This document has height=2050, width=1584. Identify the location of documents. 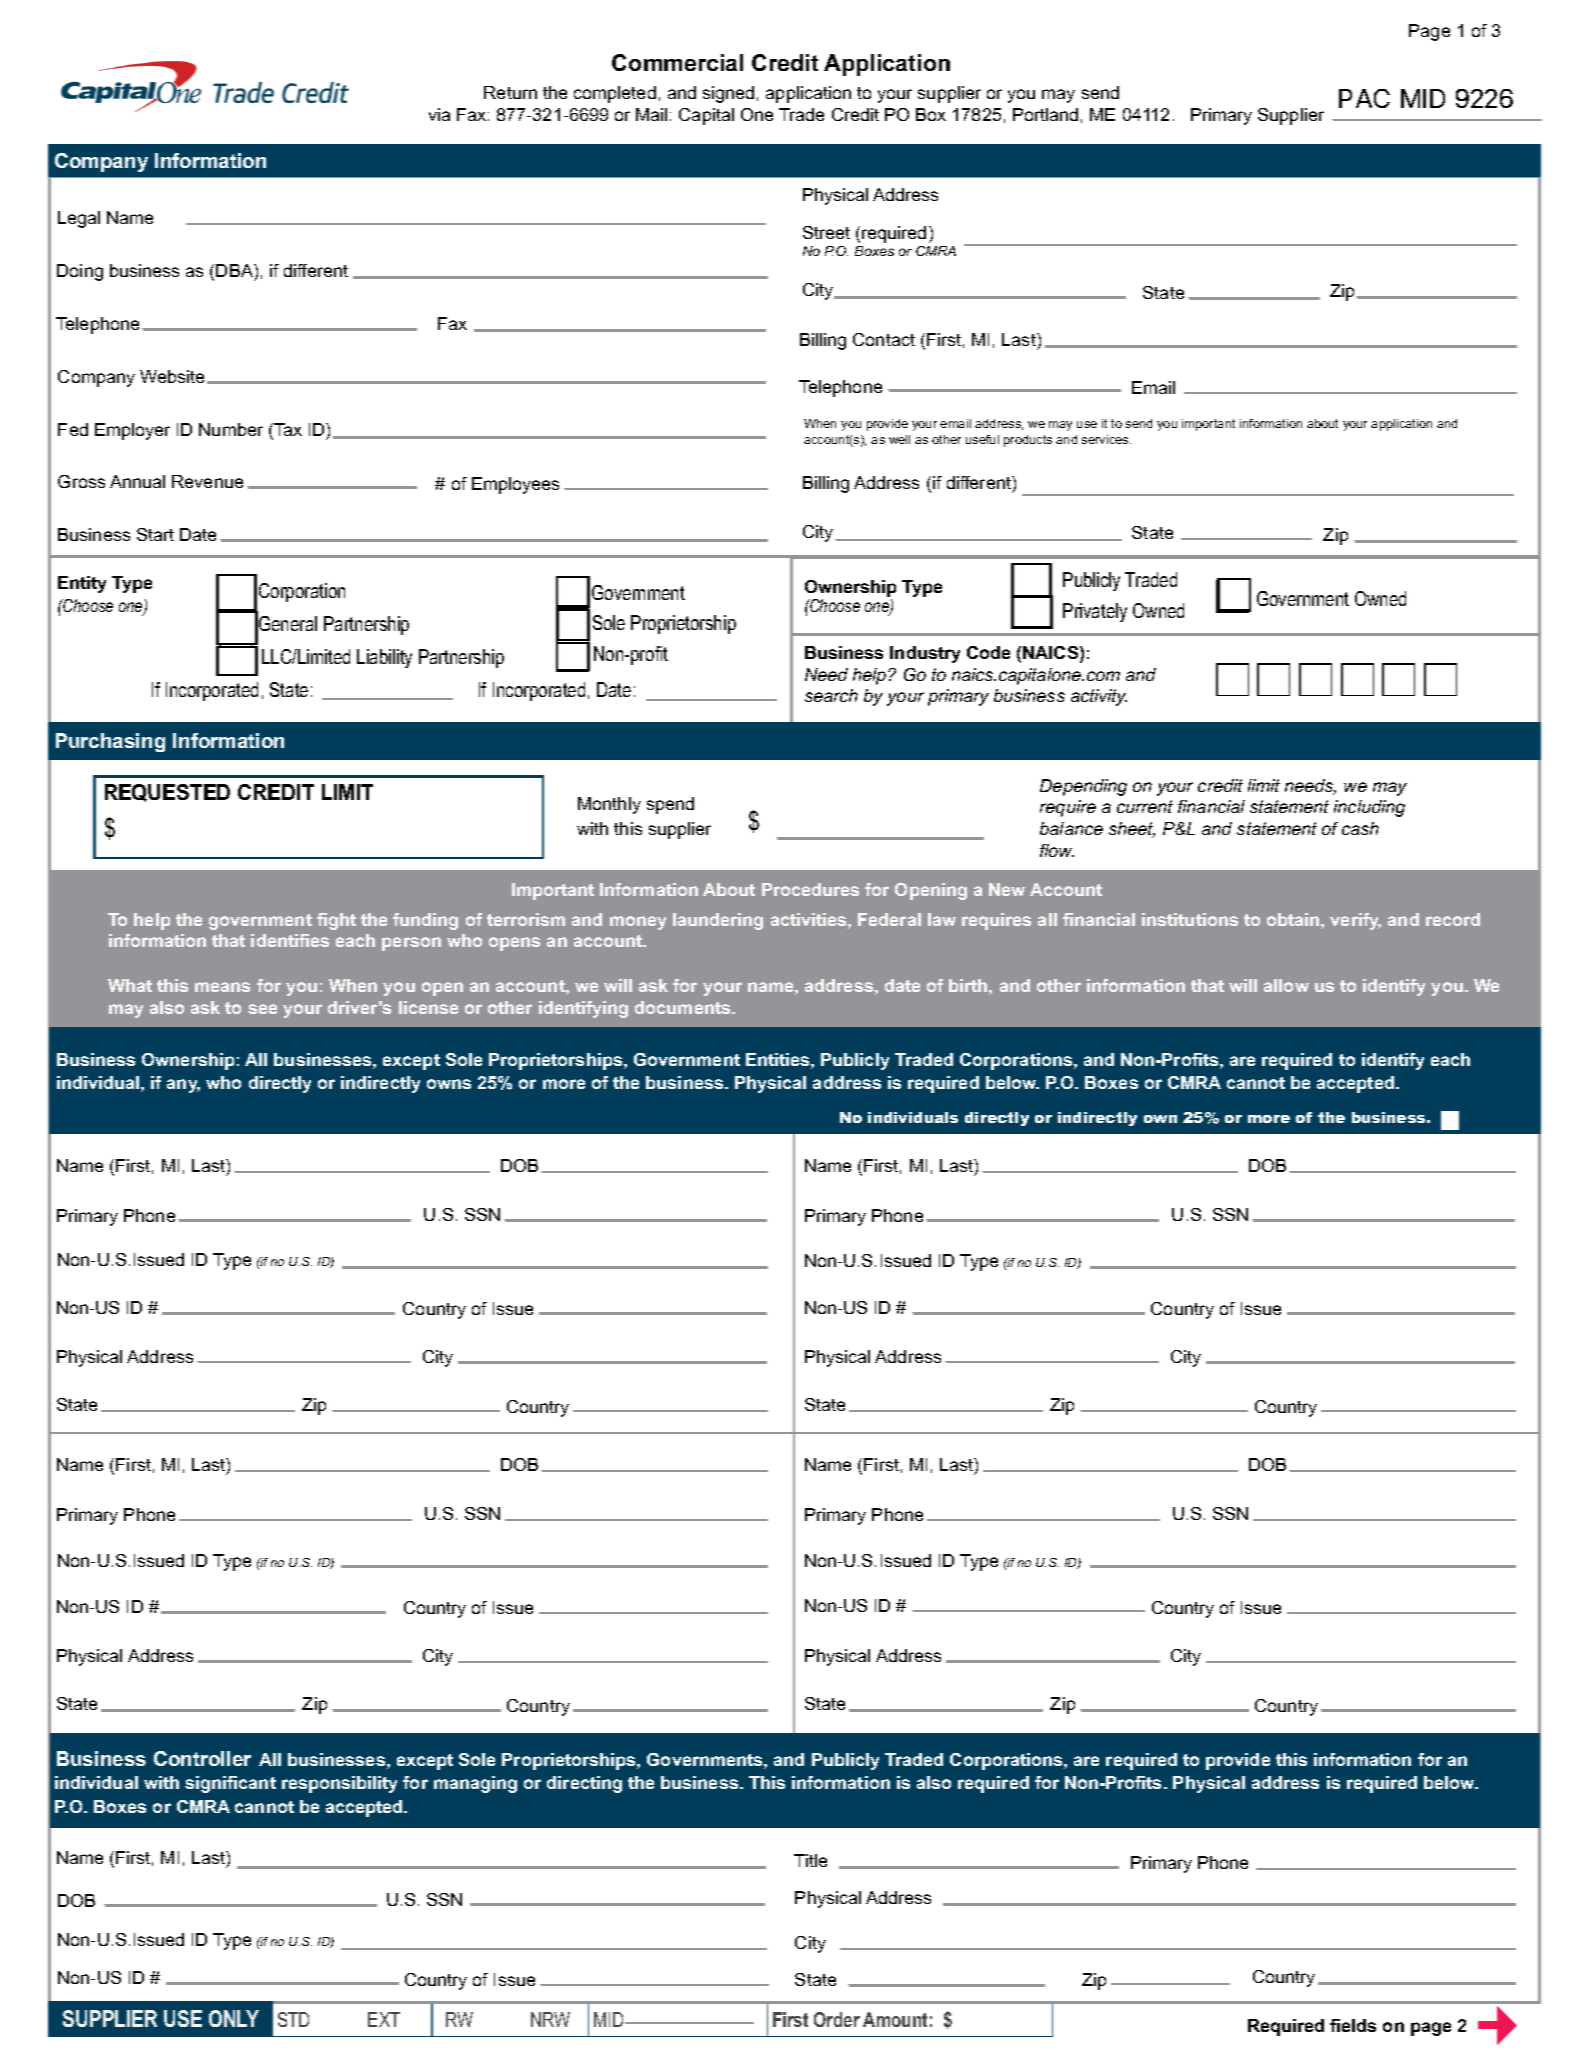
(684, 1007).
